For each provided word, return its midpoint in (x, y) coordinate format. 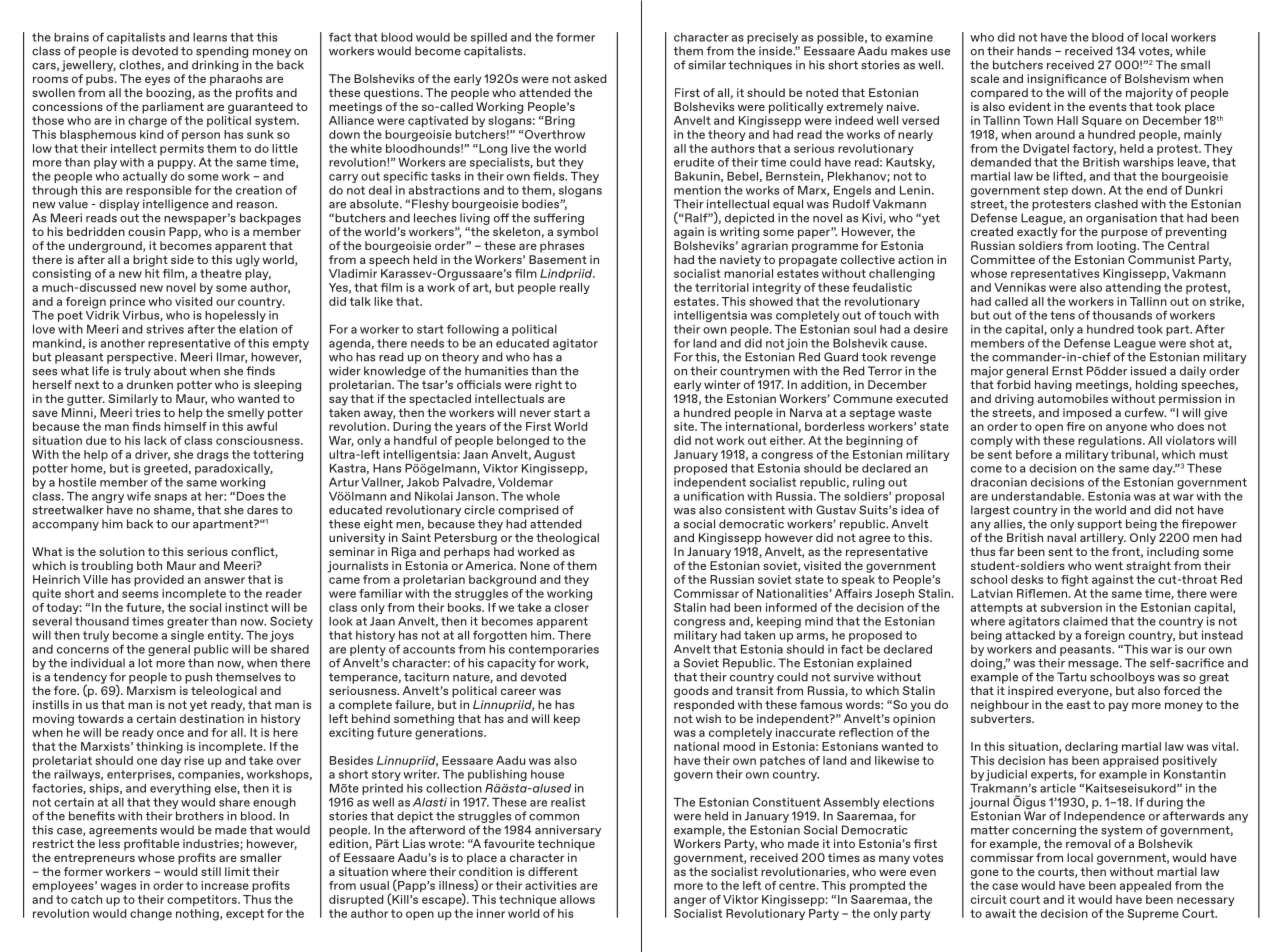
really (575, 288)
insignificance (1067, 80)
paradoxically (234, 468)
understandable (1037, 496)
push (198, 678)
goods (691, 692)
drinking (215, 66)
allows (577, 899)
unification (714, 496)
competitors (203, 900)
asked (590, 78)
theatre (221, 273)
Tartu (1071, 677)
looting (1117, 247)
